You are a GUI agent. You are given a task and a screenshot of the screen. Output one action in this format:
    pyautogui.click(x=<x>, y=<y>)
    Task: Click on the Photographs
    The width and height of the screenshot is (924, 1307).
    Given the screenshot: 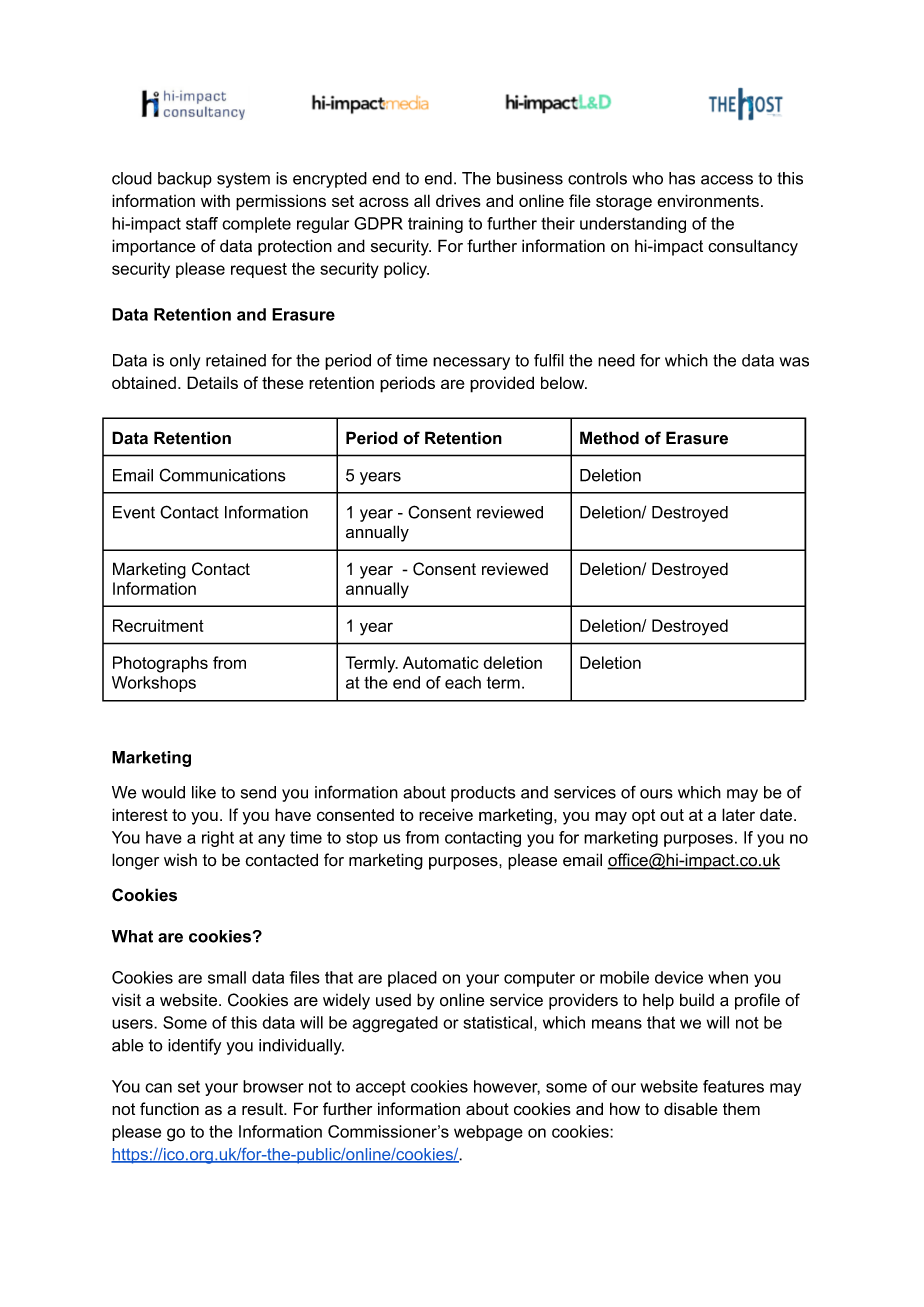 What is the action you would take?
    pyautogui.click(x=160, y=664)
